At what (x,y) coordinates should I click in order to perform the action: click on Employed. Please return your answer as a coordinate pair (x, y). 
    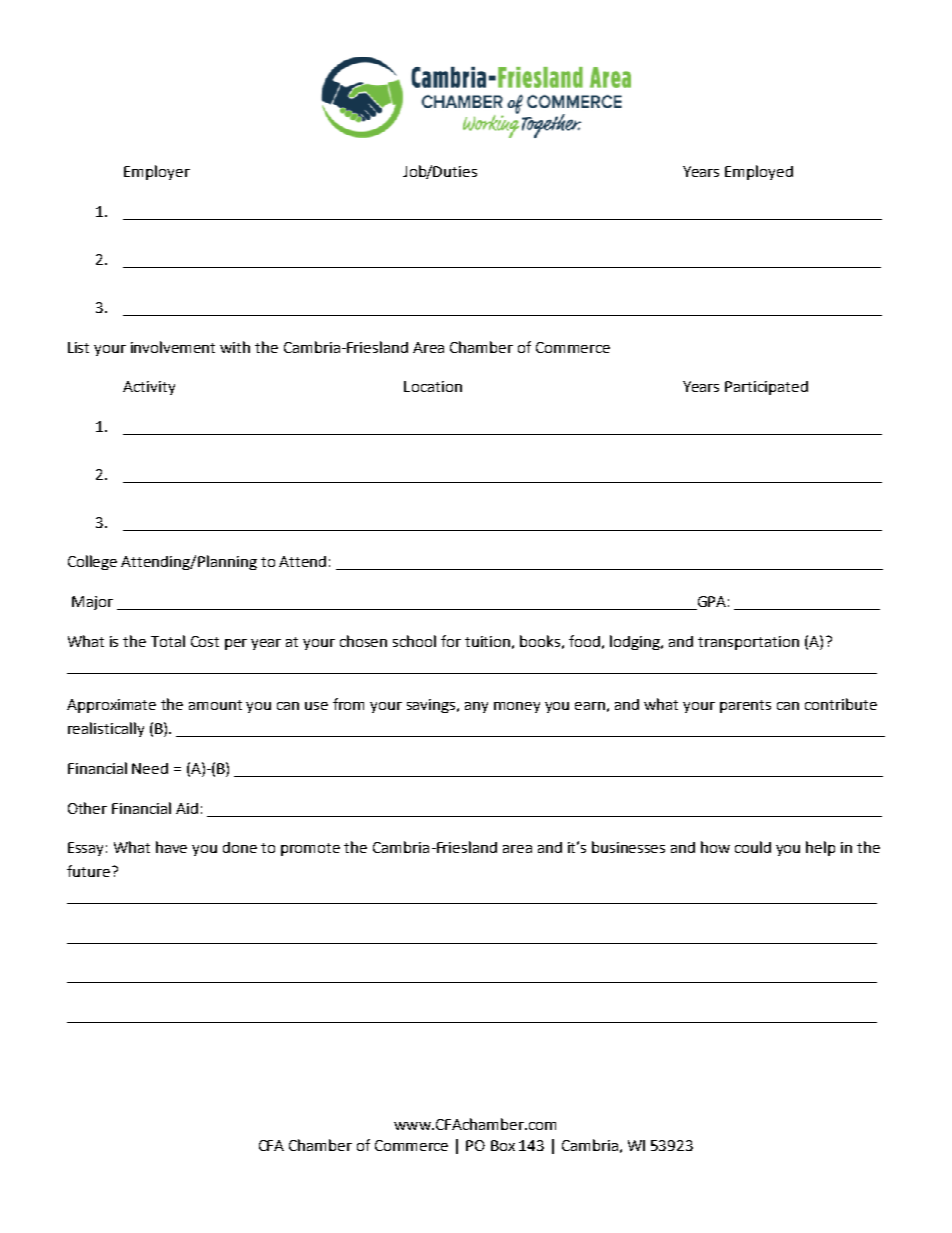
    Looking at the image, I should click on (759, 172).
